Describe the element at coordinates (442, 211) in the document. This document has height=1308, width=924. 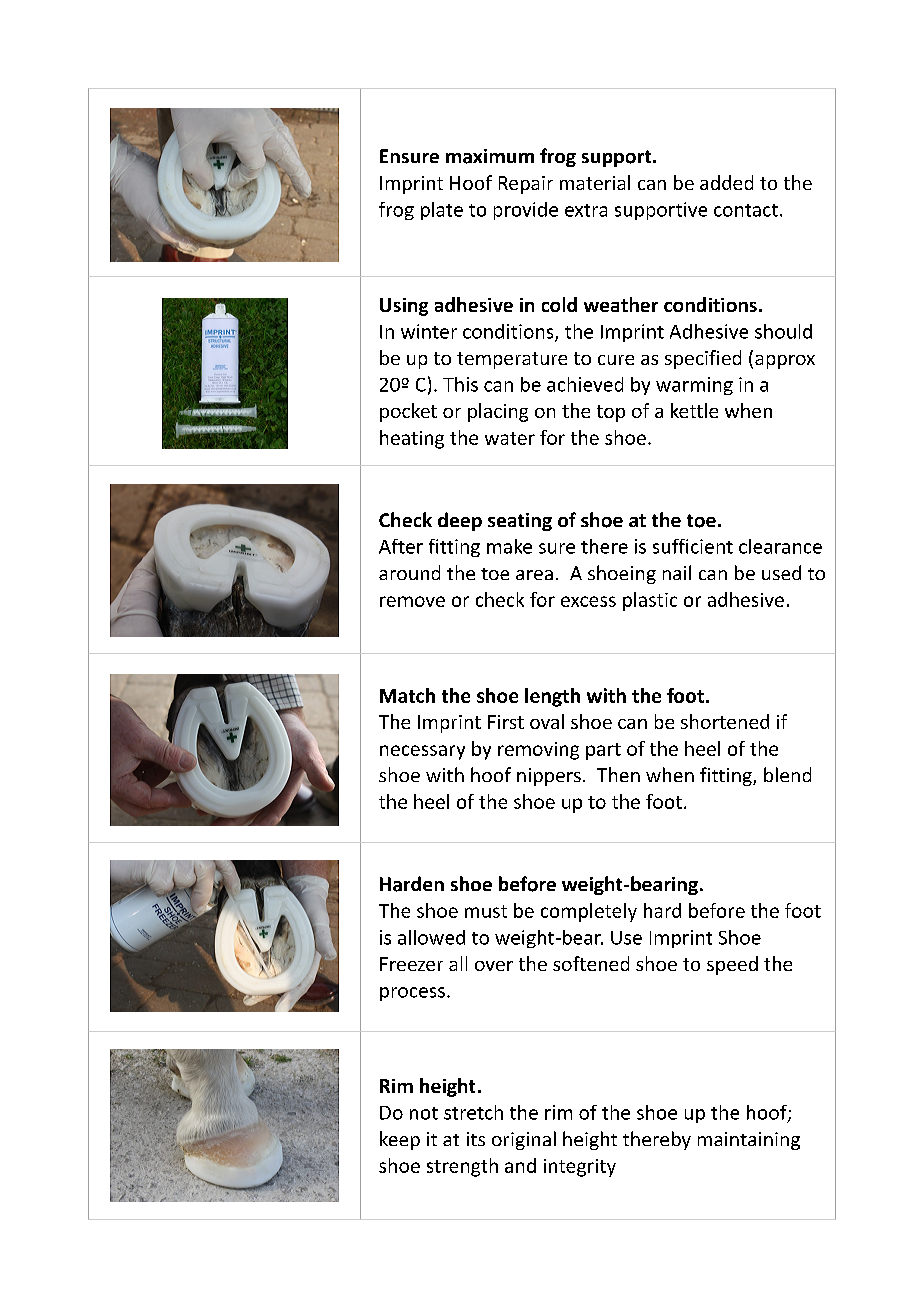
I see `plate` at that location.
